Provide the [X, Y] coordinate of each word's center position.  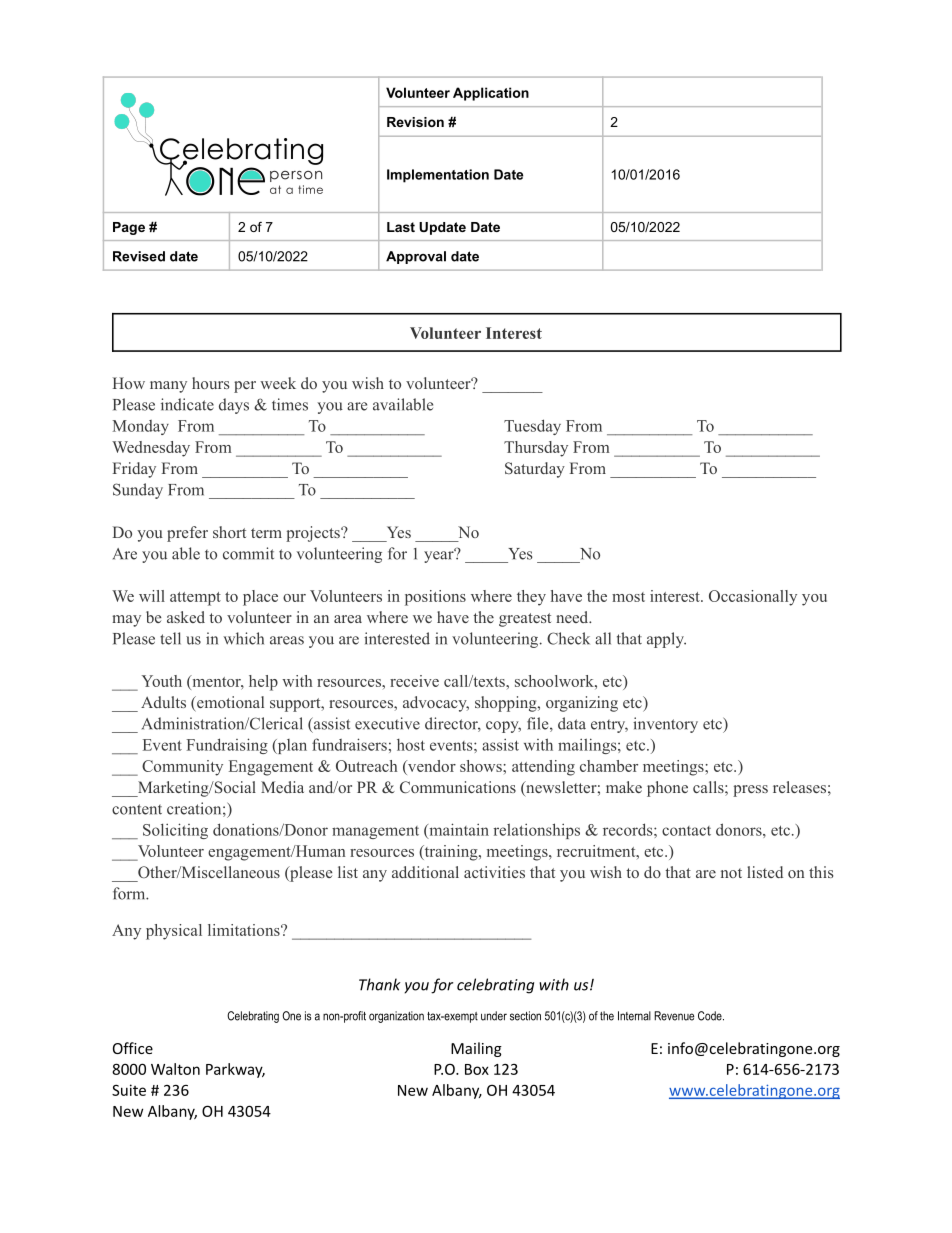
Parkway [235, 1070]
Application [491, 94]
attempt [195, 599]
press [750, 791]
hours [210, 383]
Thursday [536, 449]
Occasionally [753, 598]
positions [435, 598]
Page [129, 228]
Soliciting [175, 831]
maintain [458, 830]
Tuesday [532, 427]
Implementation [438, 176]
